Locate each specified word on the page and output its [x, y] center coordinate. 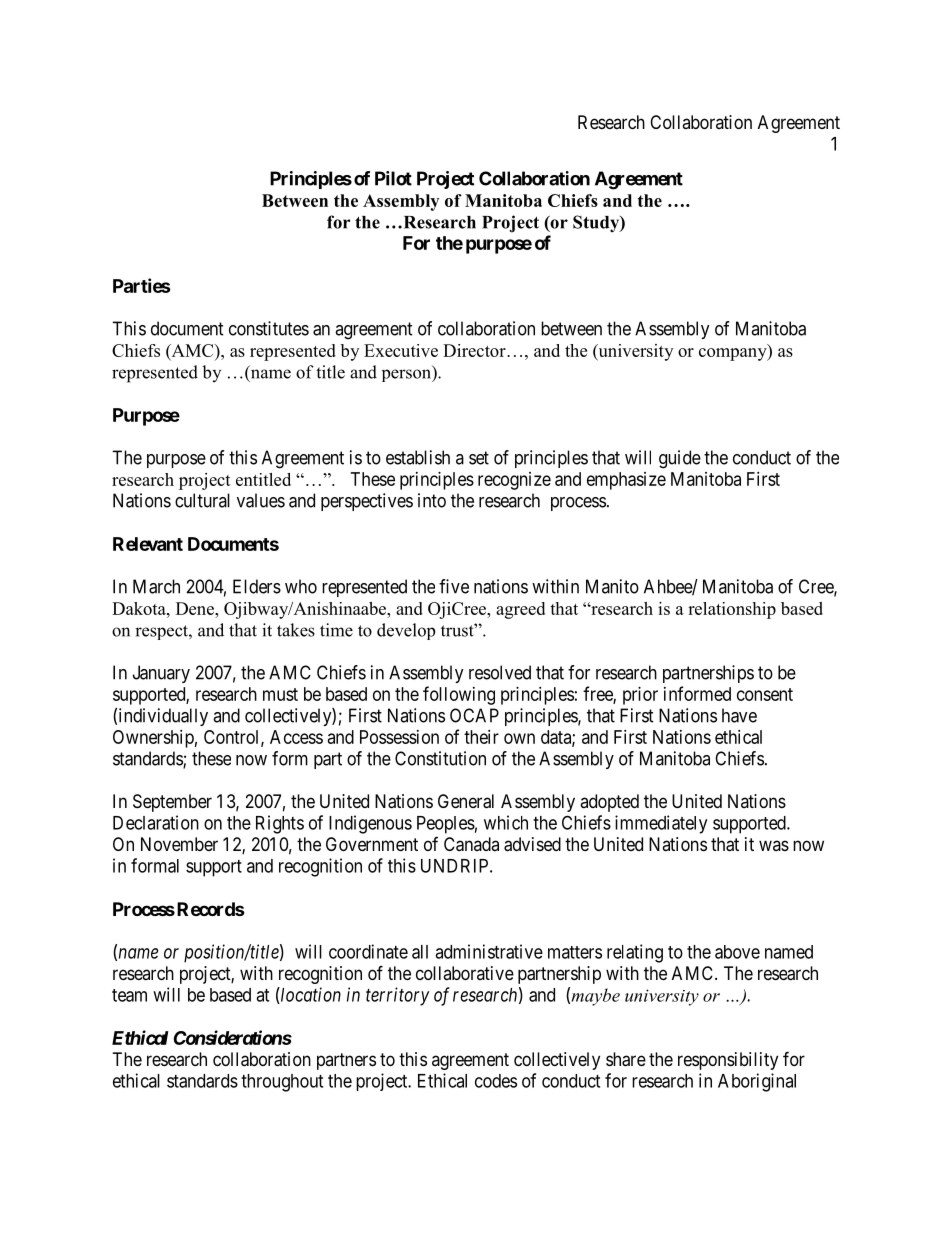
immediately [661, 824]
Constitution [440, 758]
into [432, 500]
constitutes [269, 328]
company [734, 354]
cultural [202, 500]
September [172, 803]
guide [680, 459]
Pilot [393, 178]
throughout [282, 1083]
